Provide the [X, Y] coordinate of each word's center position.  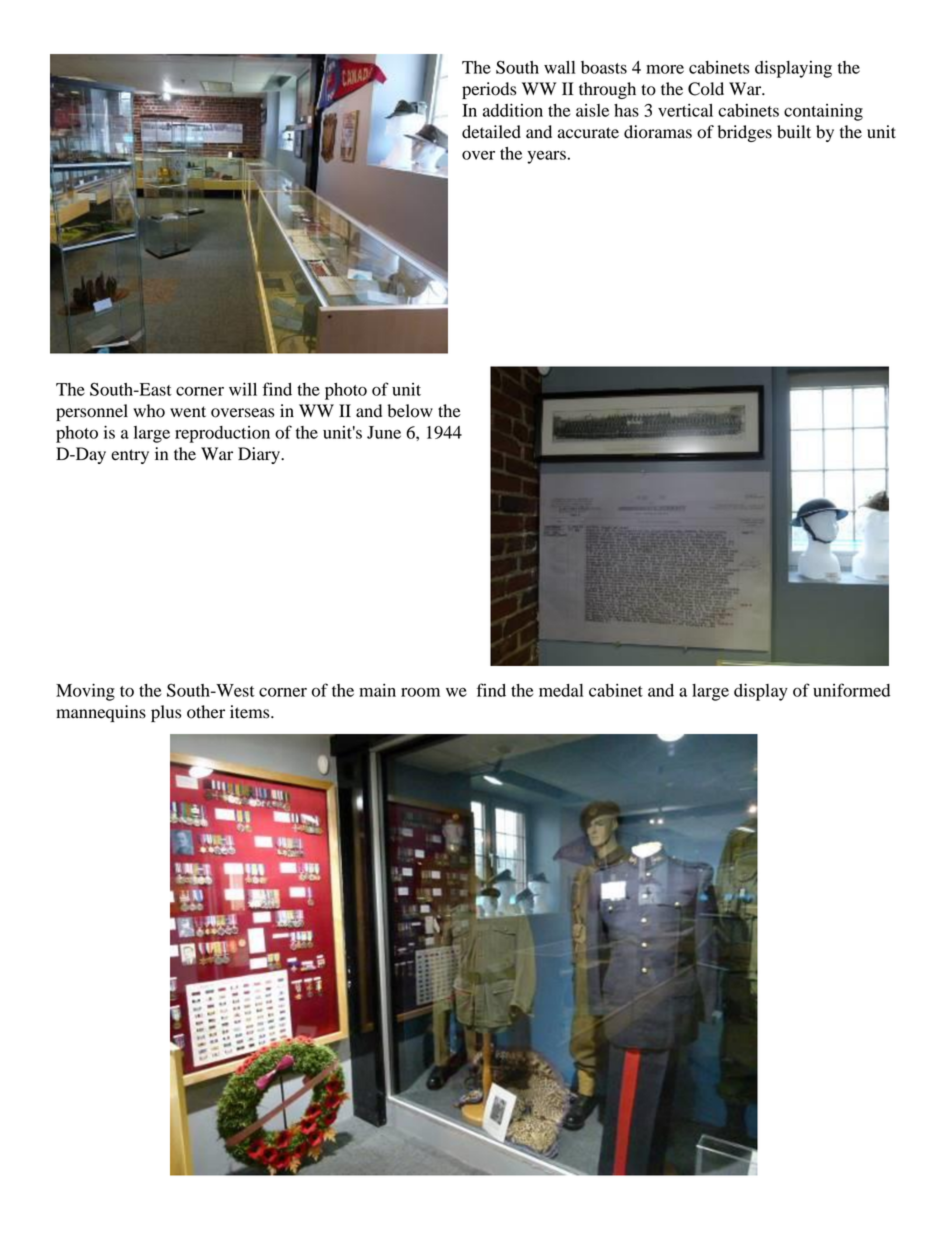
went [188, 412]
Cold [706, 89]
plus [166, 713]
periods [489, 90]
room [420, 692]
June [384, 432]
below [410, 411]
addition [513, 110]
